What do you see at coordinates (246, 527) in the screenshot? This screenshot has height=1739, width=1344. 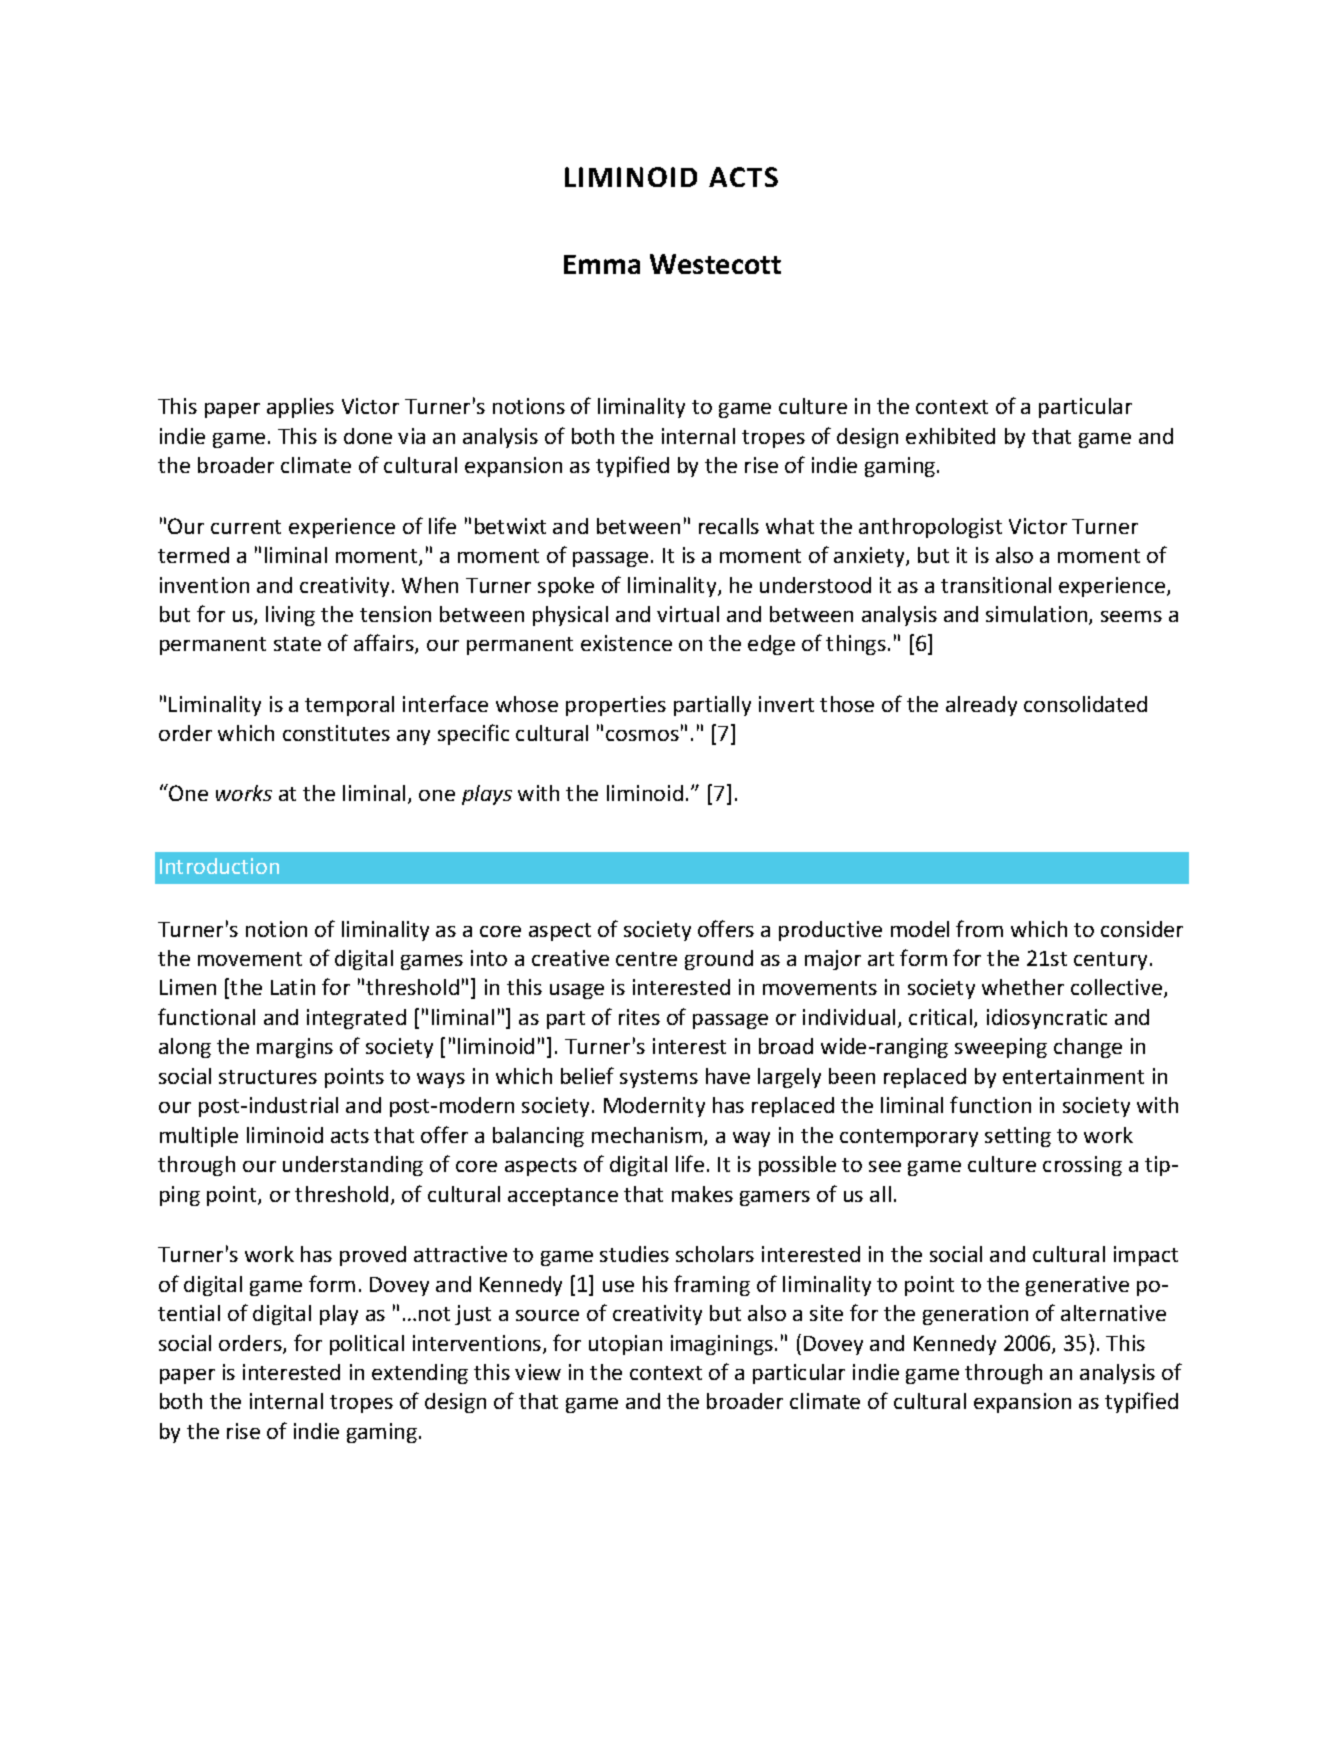 I see `current` at bounding box center [246, 527].
